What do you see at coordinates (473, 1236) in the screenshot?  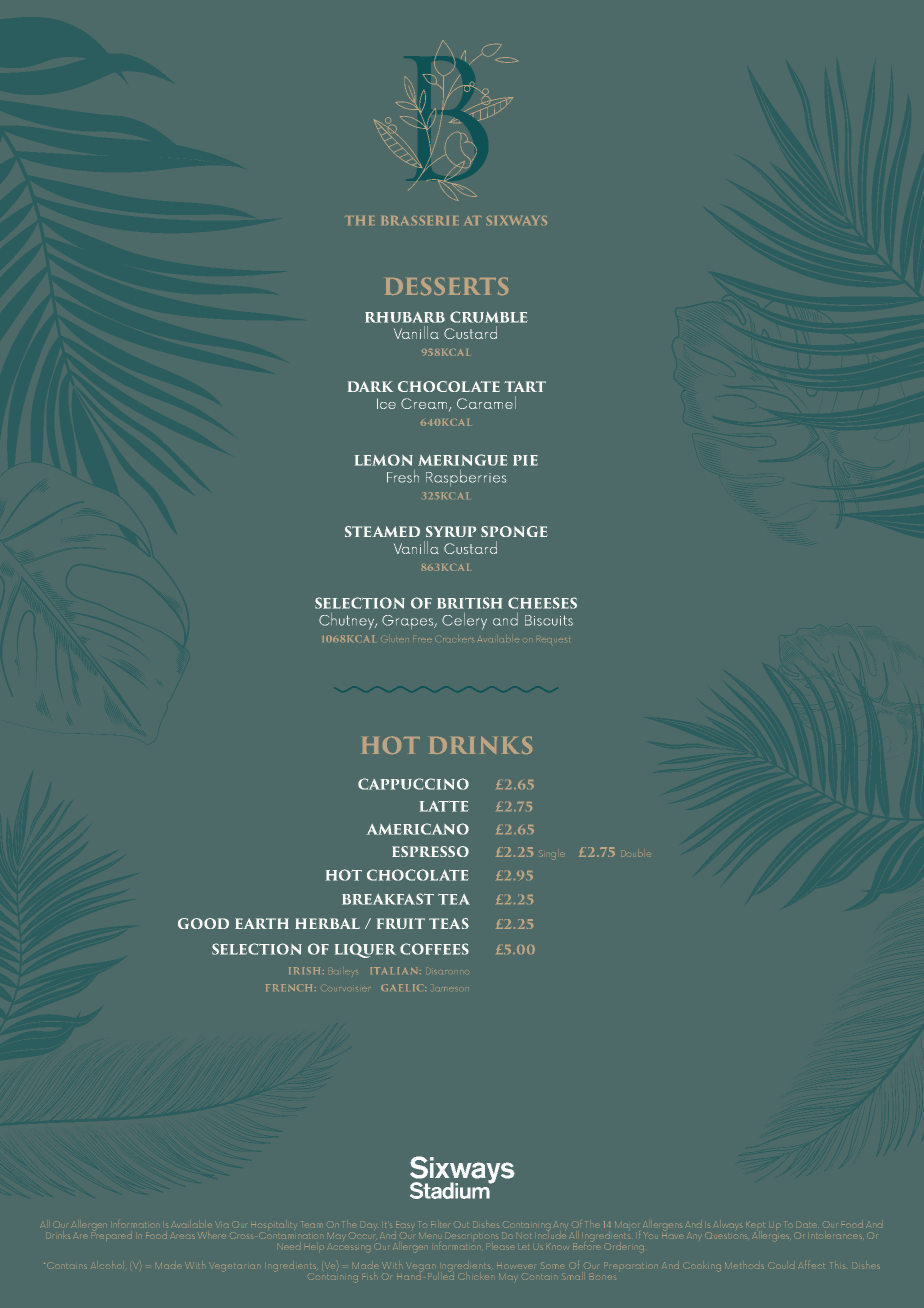 I see `Descriptions` at bounding box center [473, 1236].
